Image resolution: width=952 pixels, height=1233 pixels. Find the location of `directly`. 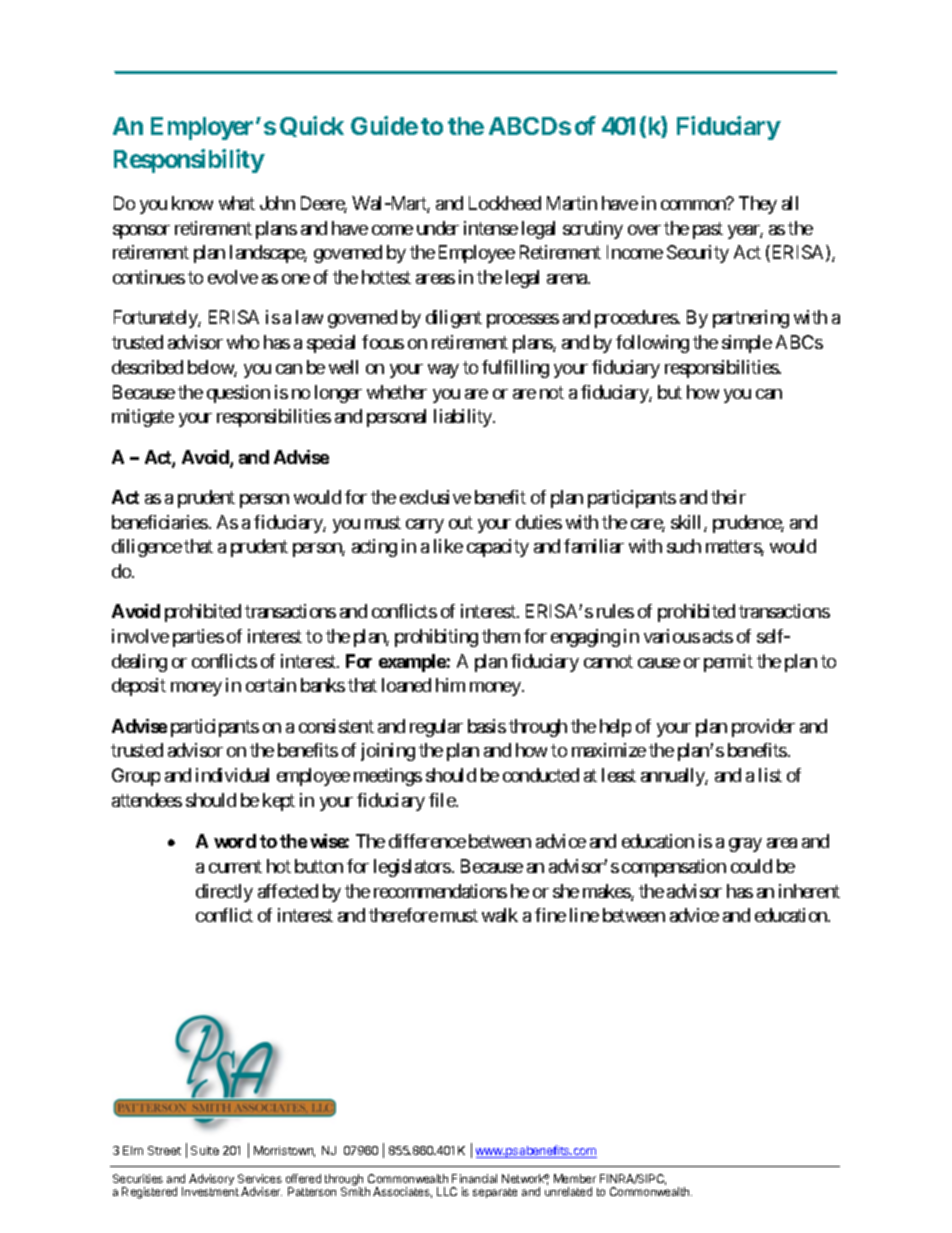

directly is located at coordinates (224, 893).
